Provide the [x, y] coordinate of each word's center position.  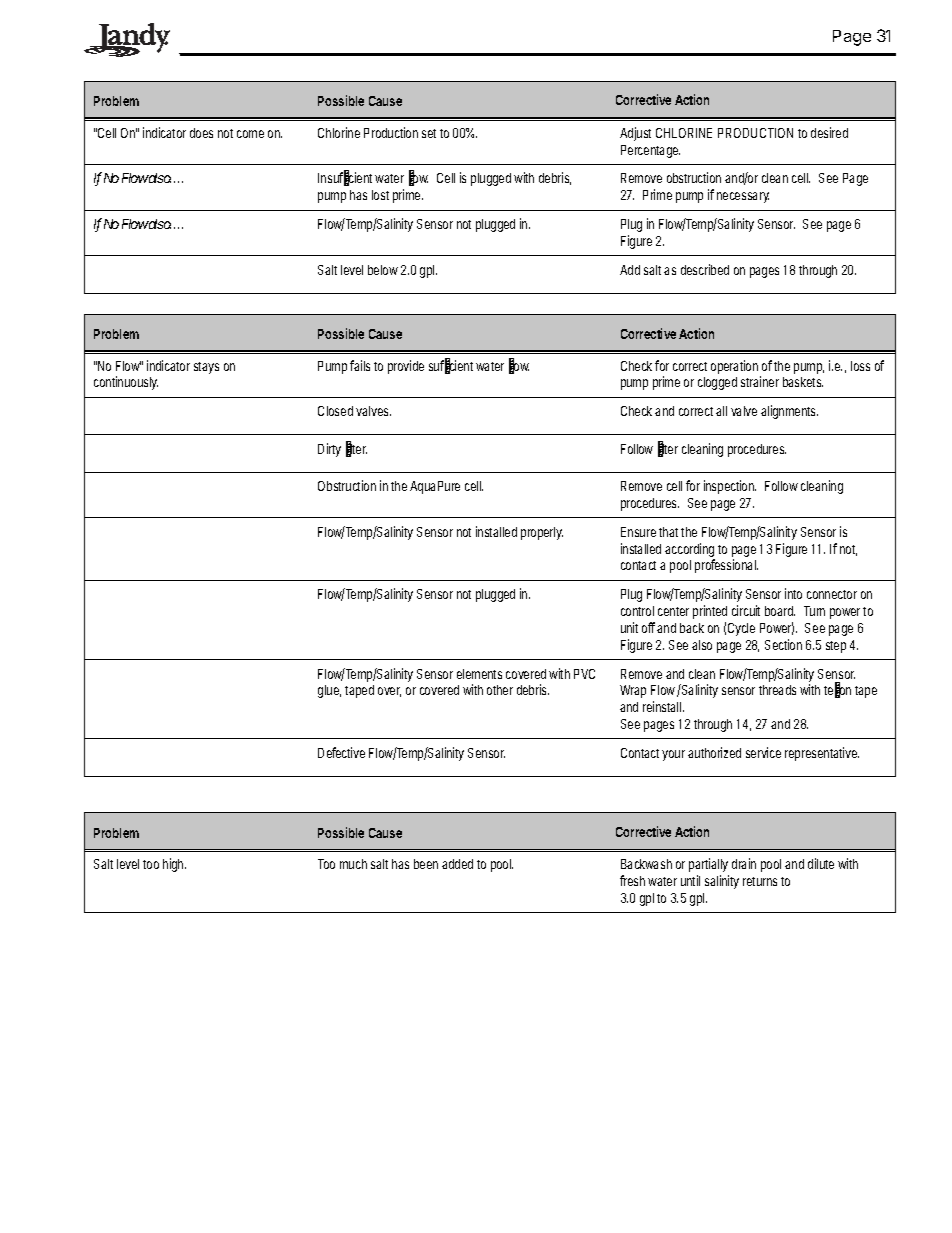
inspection [730, 487]
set [431, 133]
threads [777, 690]
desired [829, 132]
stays [206, 368]
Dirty [329, 450]
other [500, 690]
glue [329, 691]
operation [736, 368]
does [201, 133]
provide [406, 367]
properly [542, 533]
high [174, 865]
